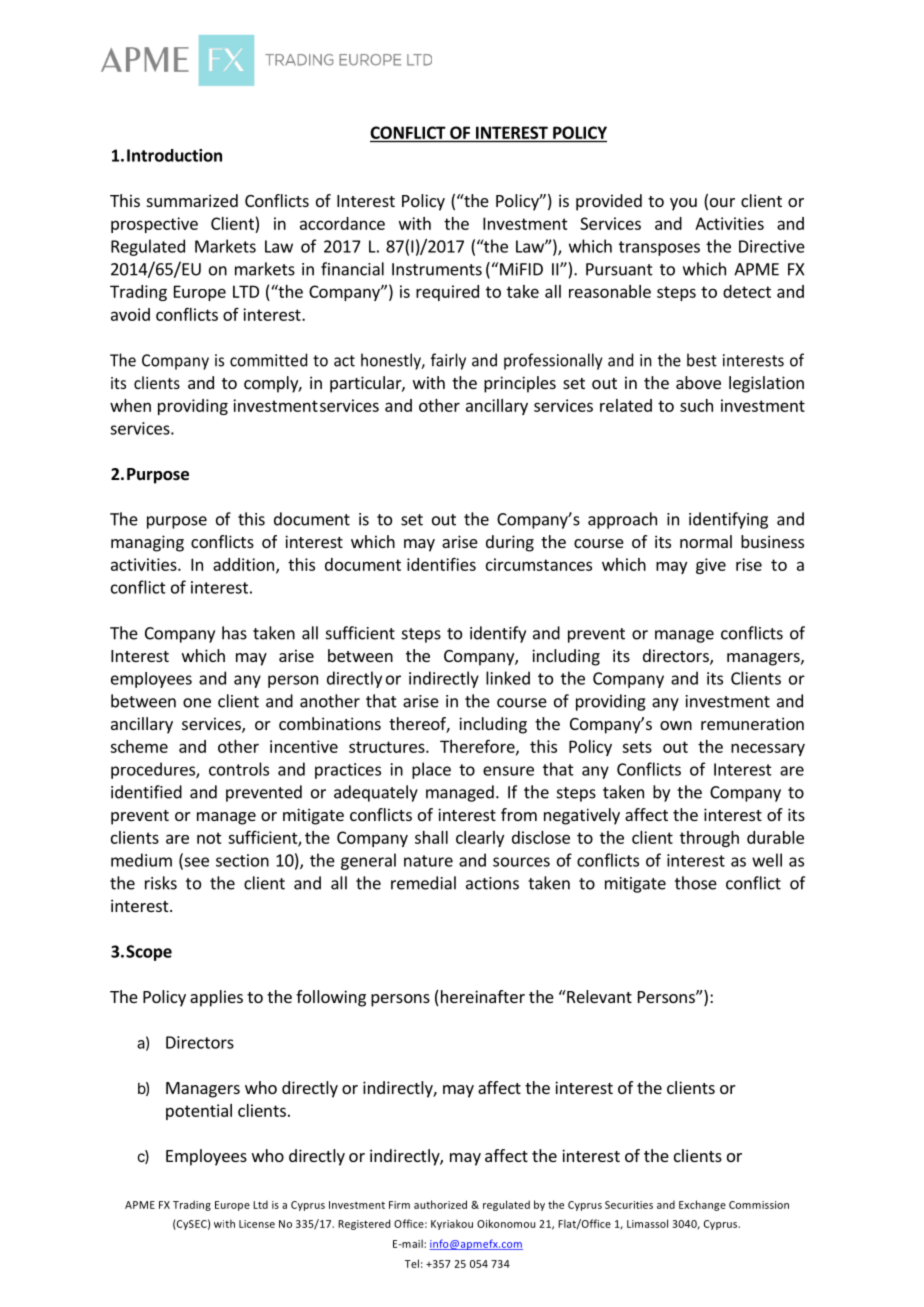 The image size is (924, 1307). What do you see at coordinates (440, 1204) in the document?
I see `authorized` at bounding box center [440, 1204].
